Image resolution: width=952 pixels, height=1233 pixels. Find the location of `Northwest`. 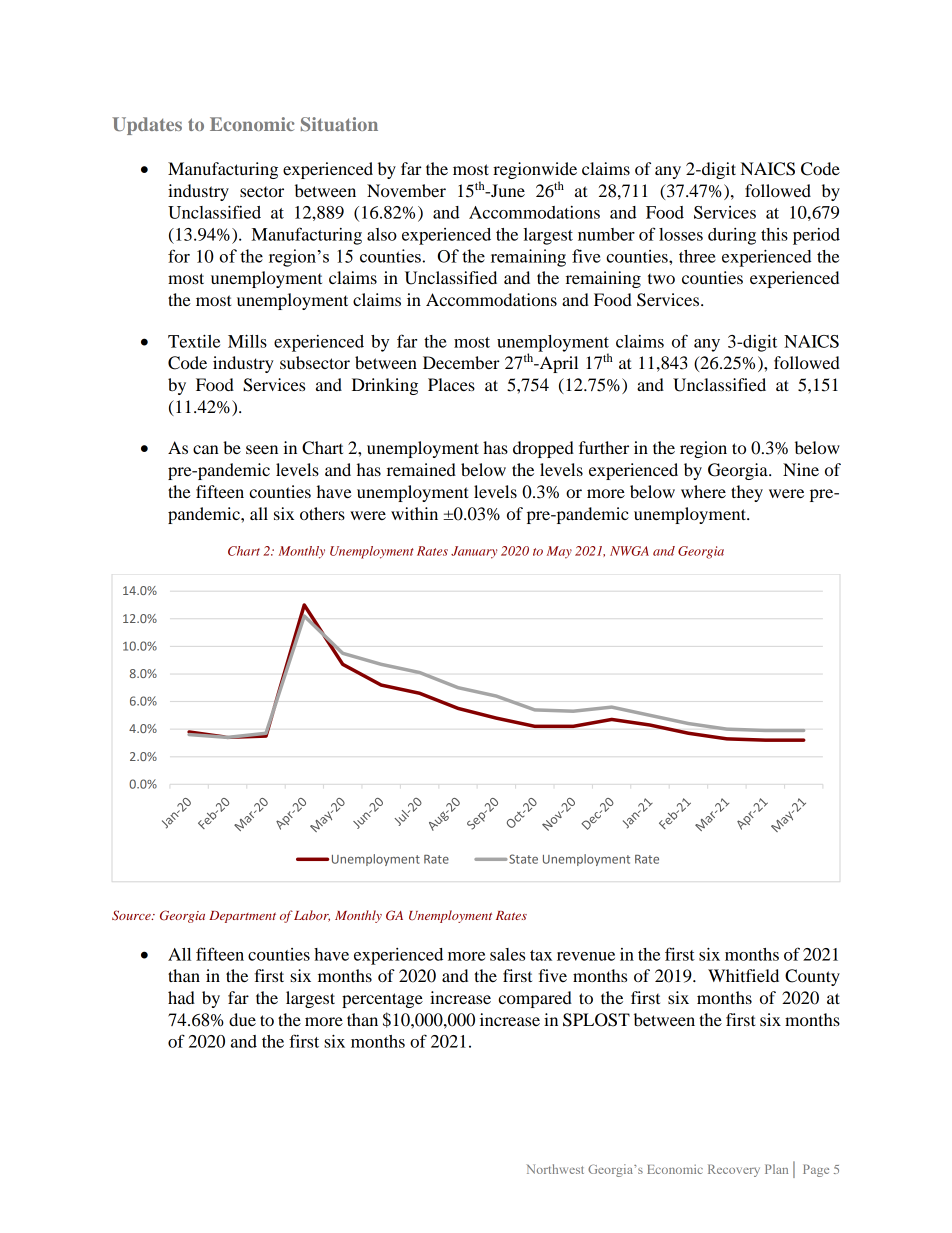

Northwest is located at coordinates (555, 1169).
